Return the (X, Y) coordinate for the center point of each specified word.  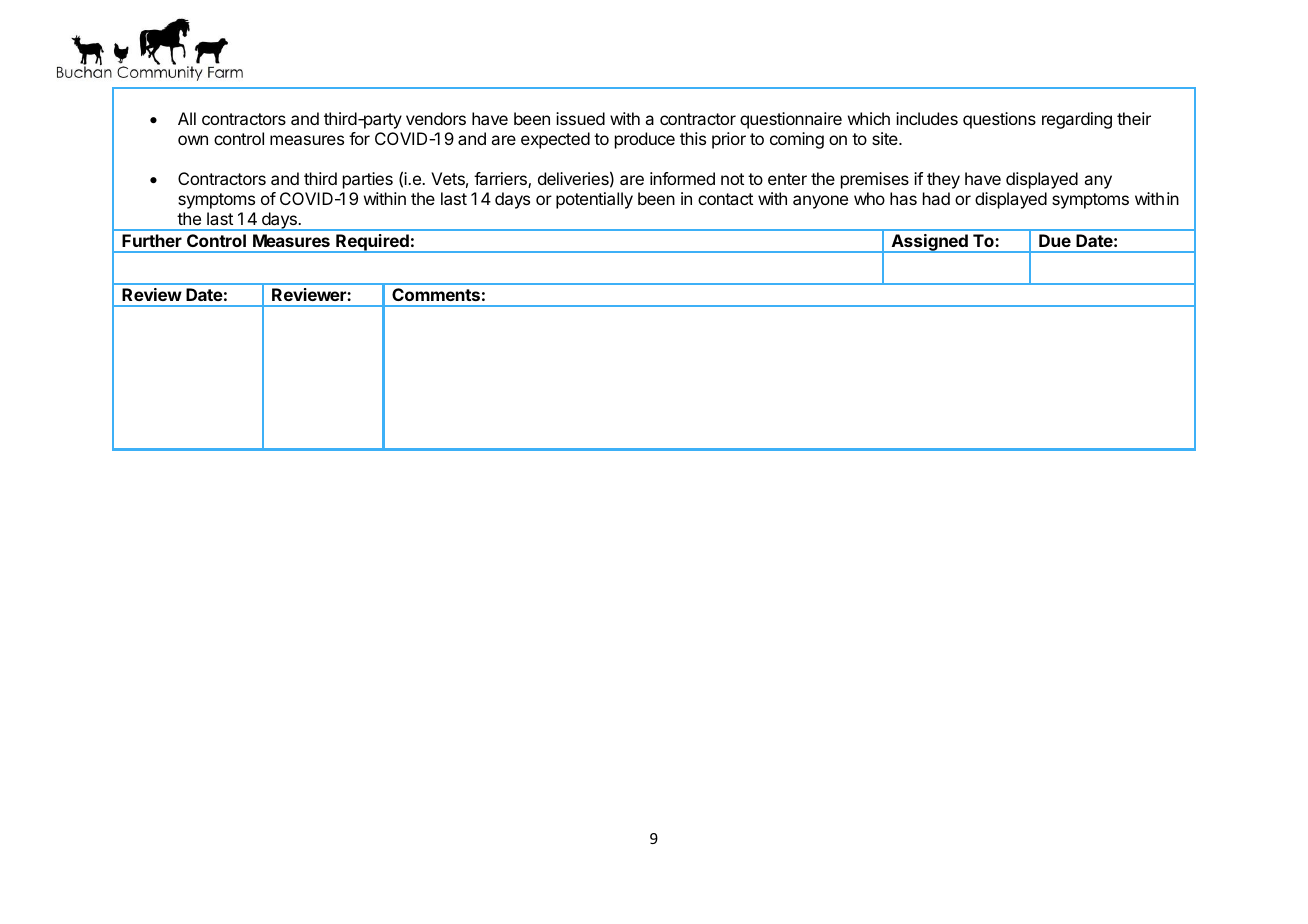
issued (580, 118)
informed (682, 178)
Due (1055, 240)
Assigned (929, 243)
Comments (436, 294)
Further (152, 240)
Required (372, 243)
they (943, 180)
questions (999, 120)
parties (368, 180)
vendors (436, 118)
